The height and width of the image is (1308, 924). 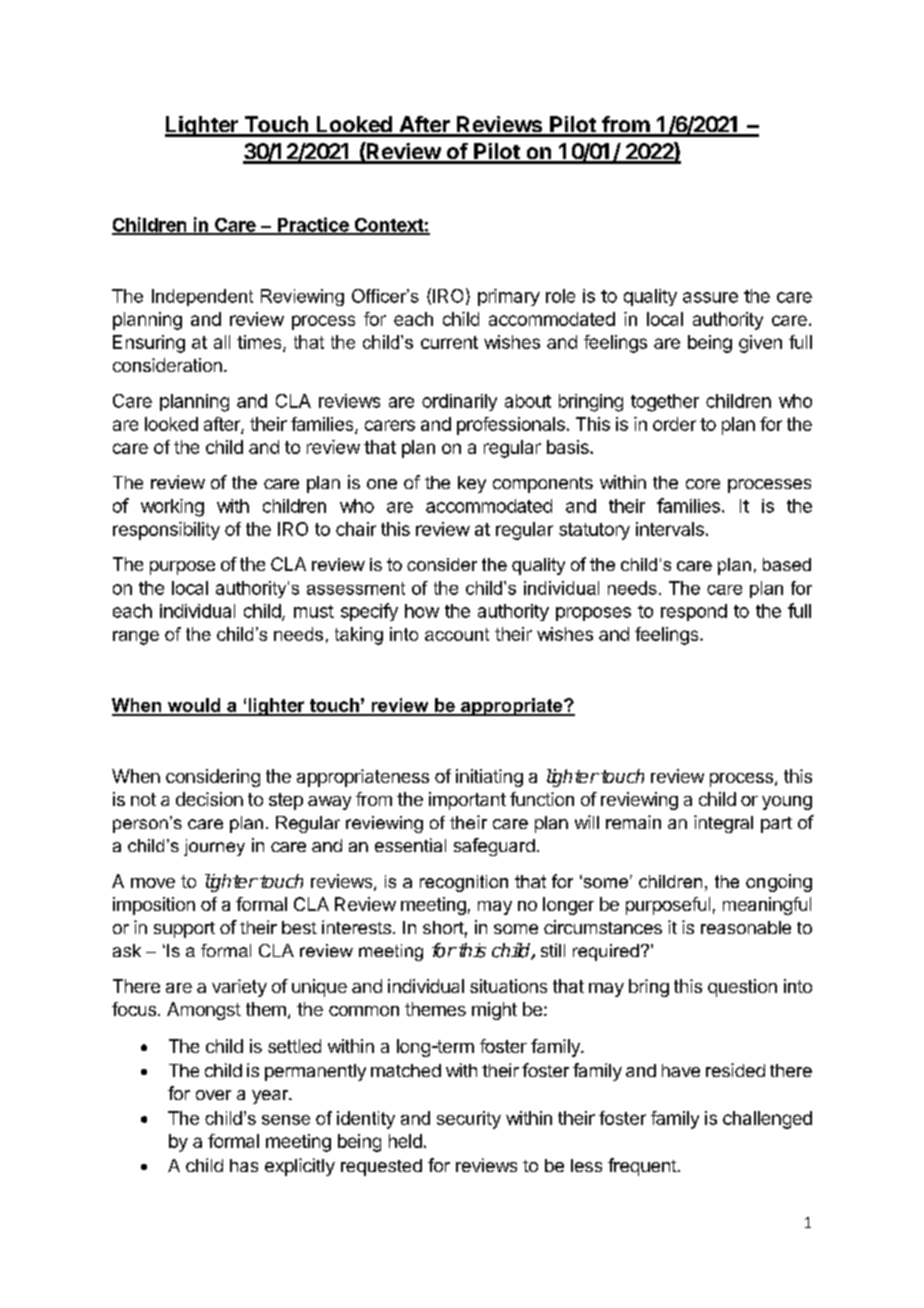 What do you see at coordinates (457, 634) in the image?
I see `account` at bounding box center [457, 634].
